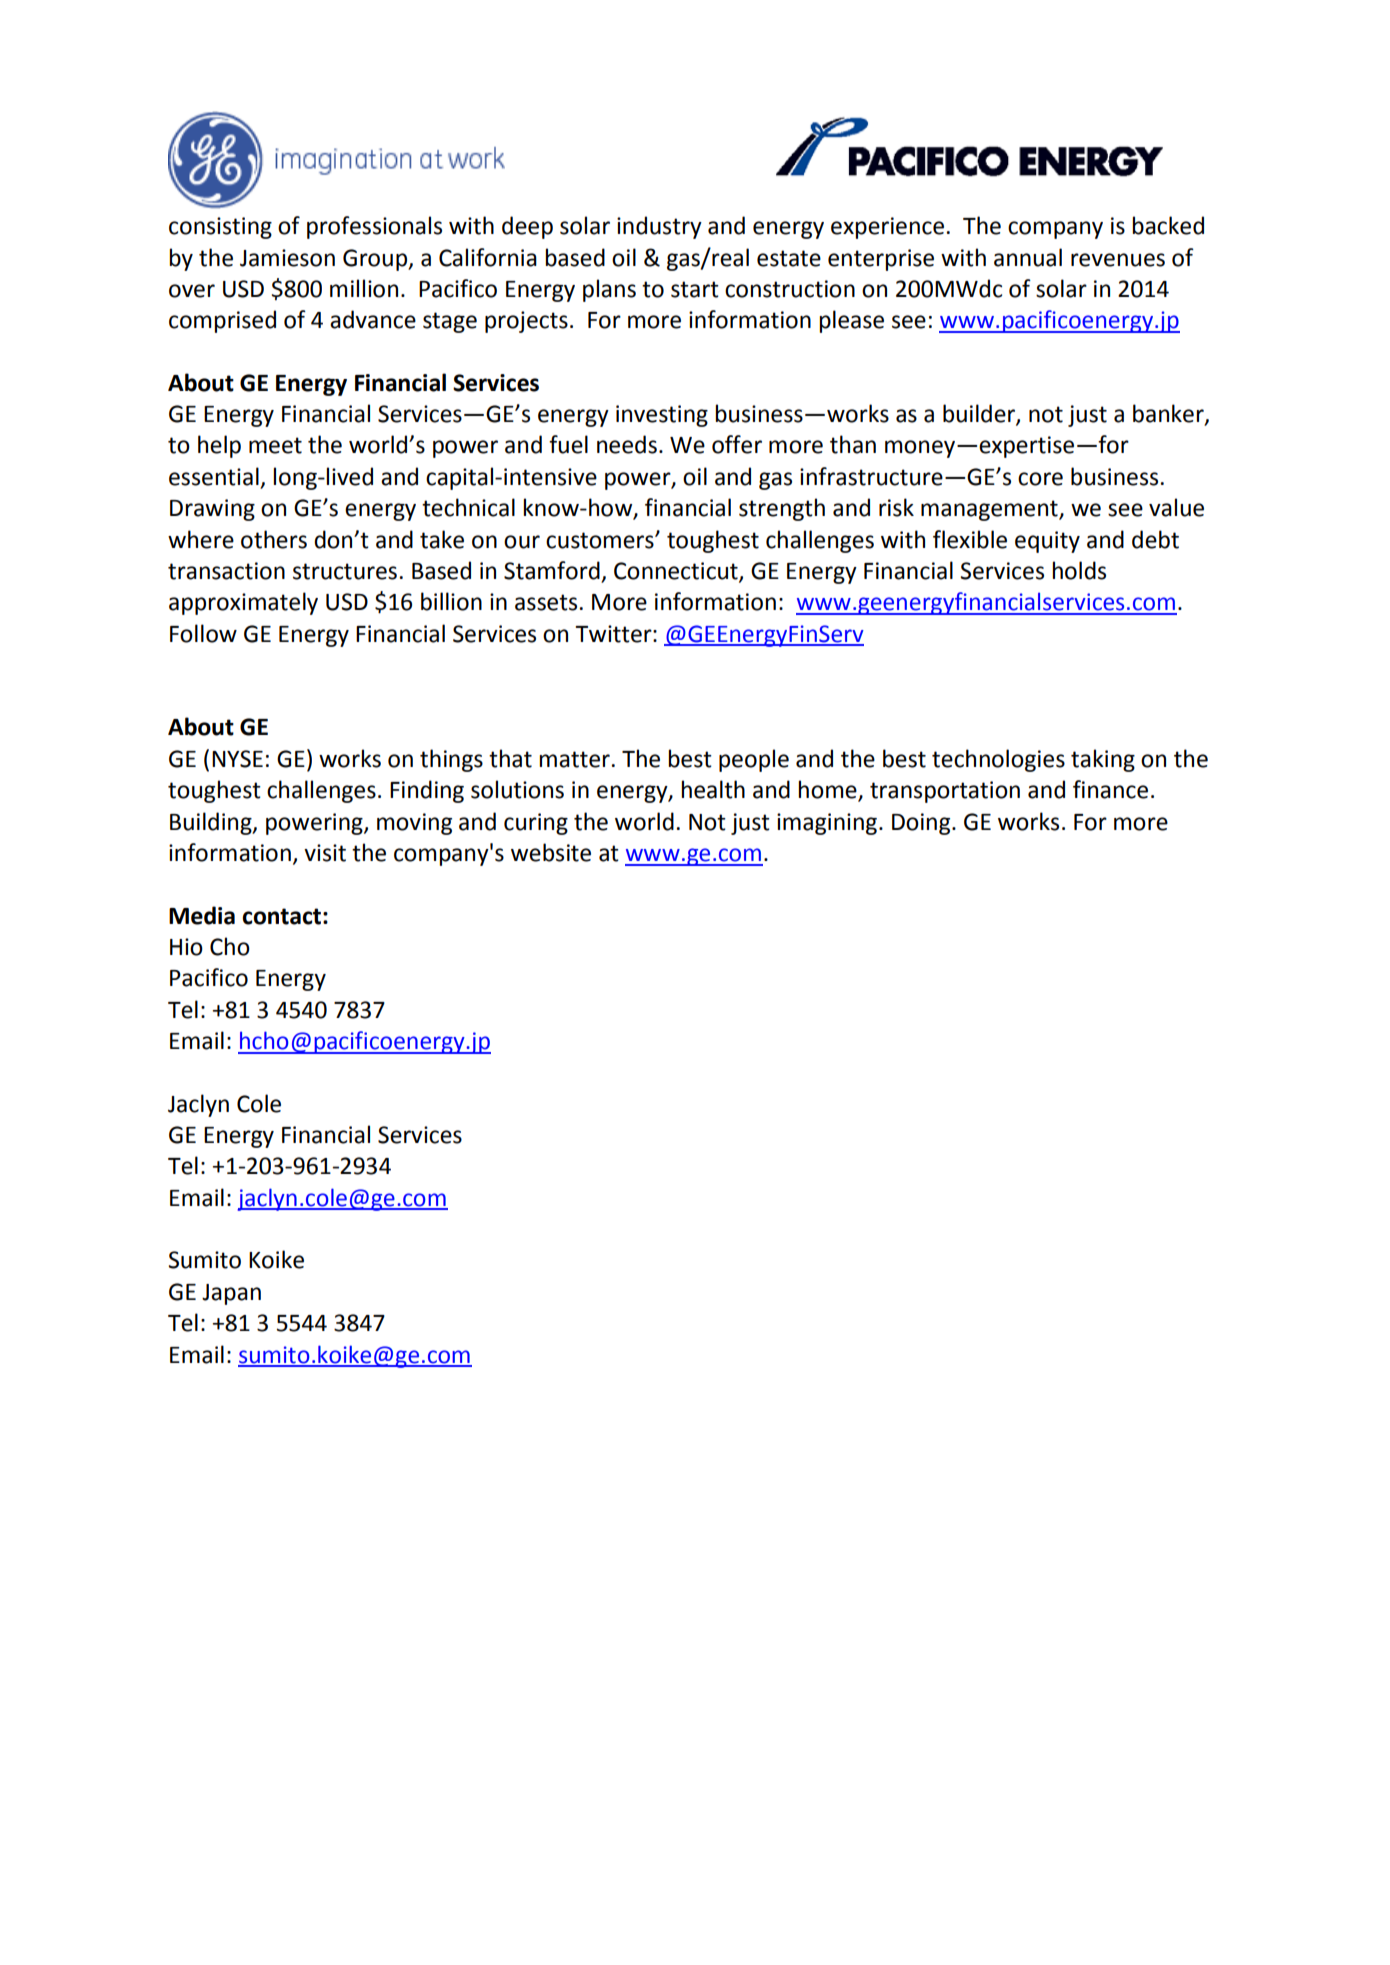  I want to click on Doing, so click(922, 824).
